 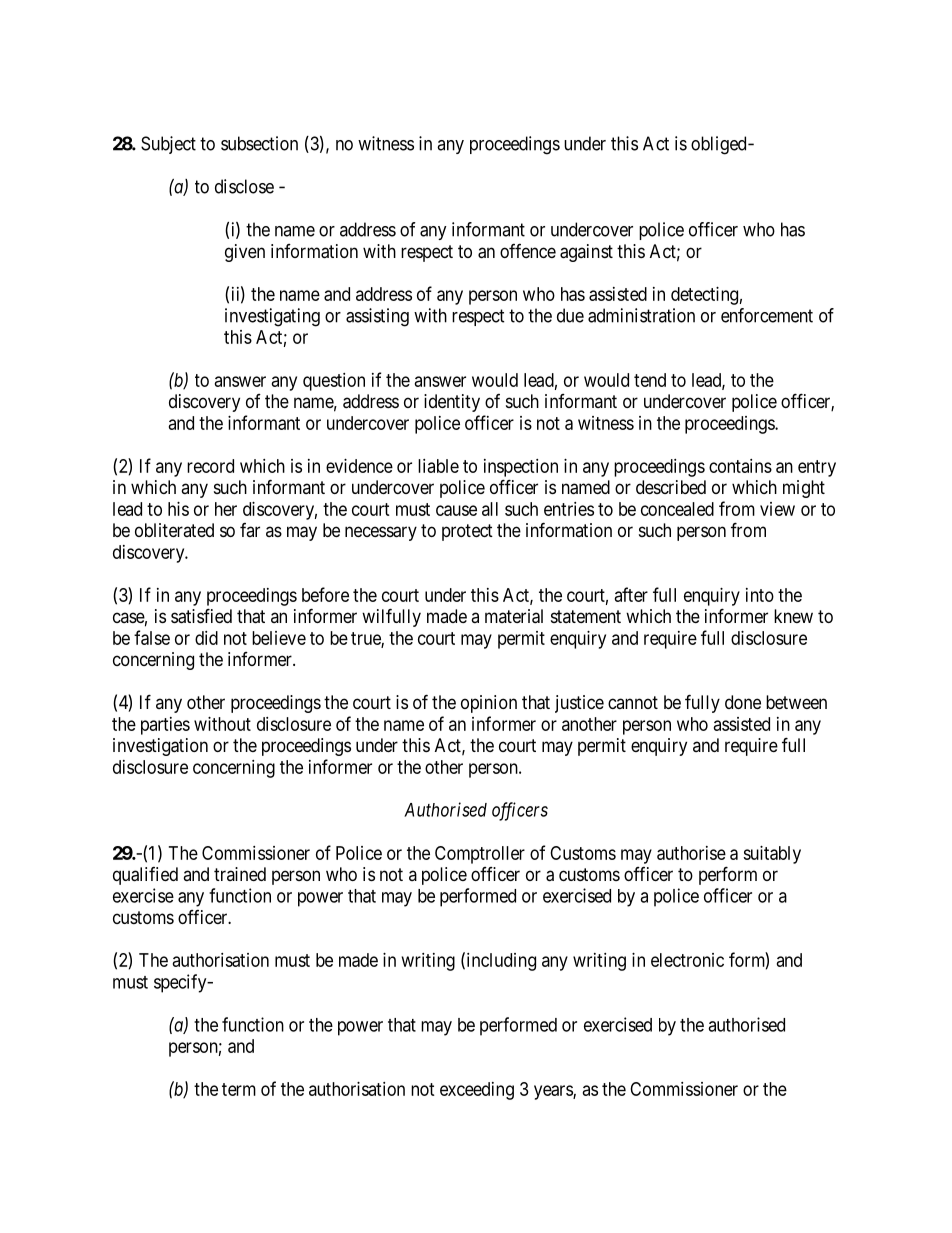 I want to click on inspection, so click(x=521, y=468).
